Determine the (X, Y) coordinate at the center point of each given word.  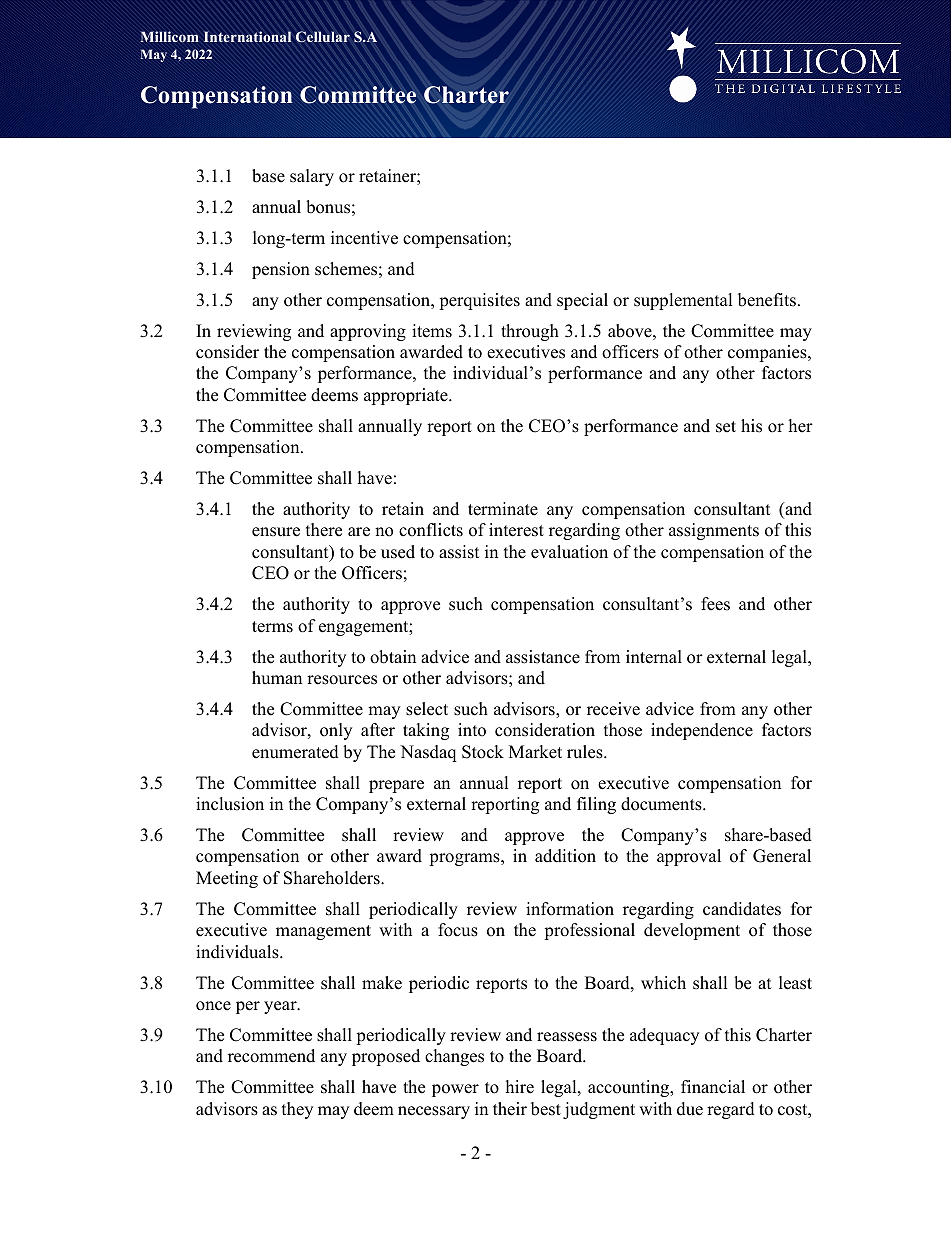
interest (516, 530)
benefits (767, 300)
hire (520, 1087)
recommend (271, 1056)
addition (565, 856)
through (530, 332)
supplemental (683, 301)
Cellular (323, 37)
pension (281, 270)
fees (715, 604)
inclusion (230, 804)
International (247, 37)
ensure (276, 532)
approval (689, 857)
